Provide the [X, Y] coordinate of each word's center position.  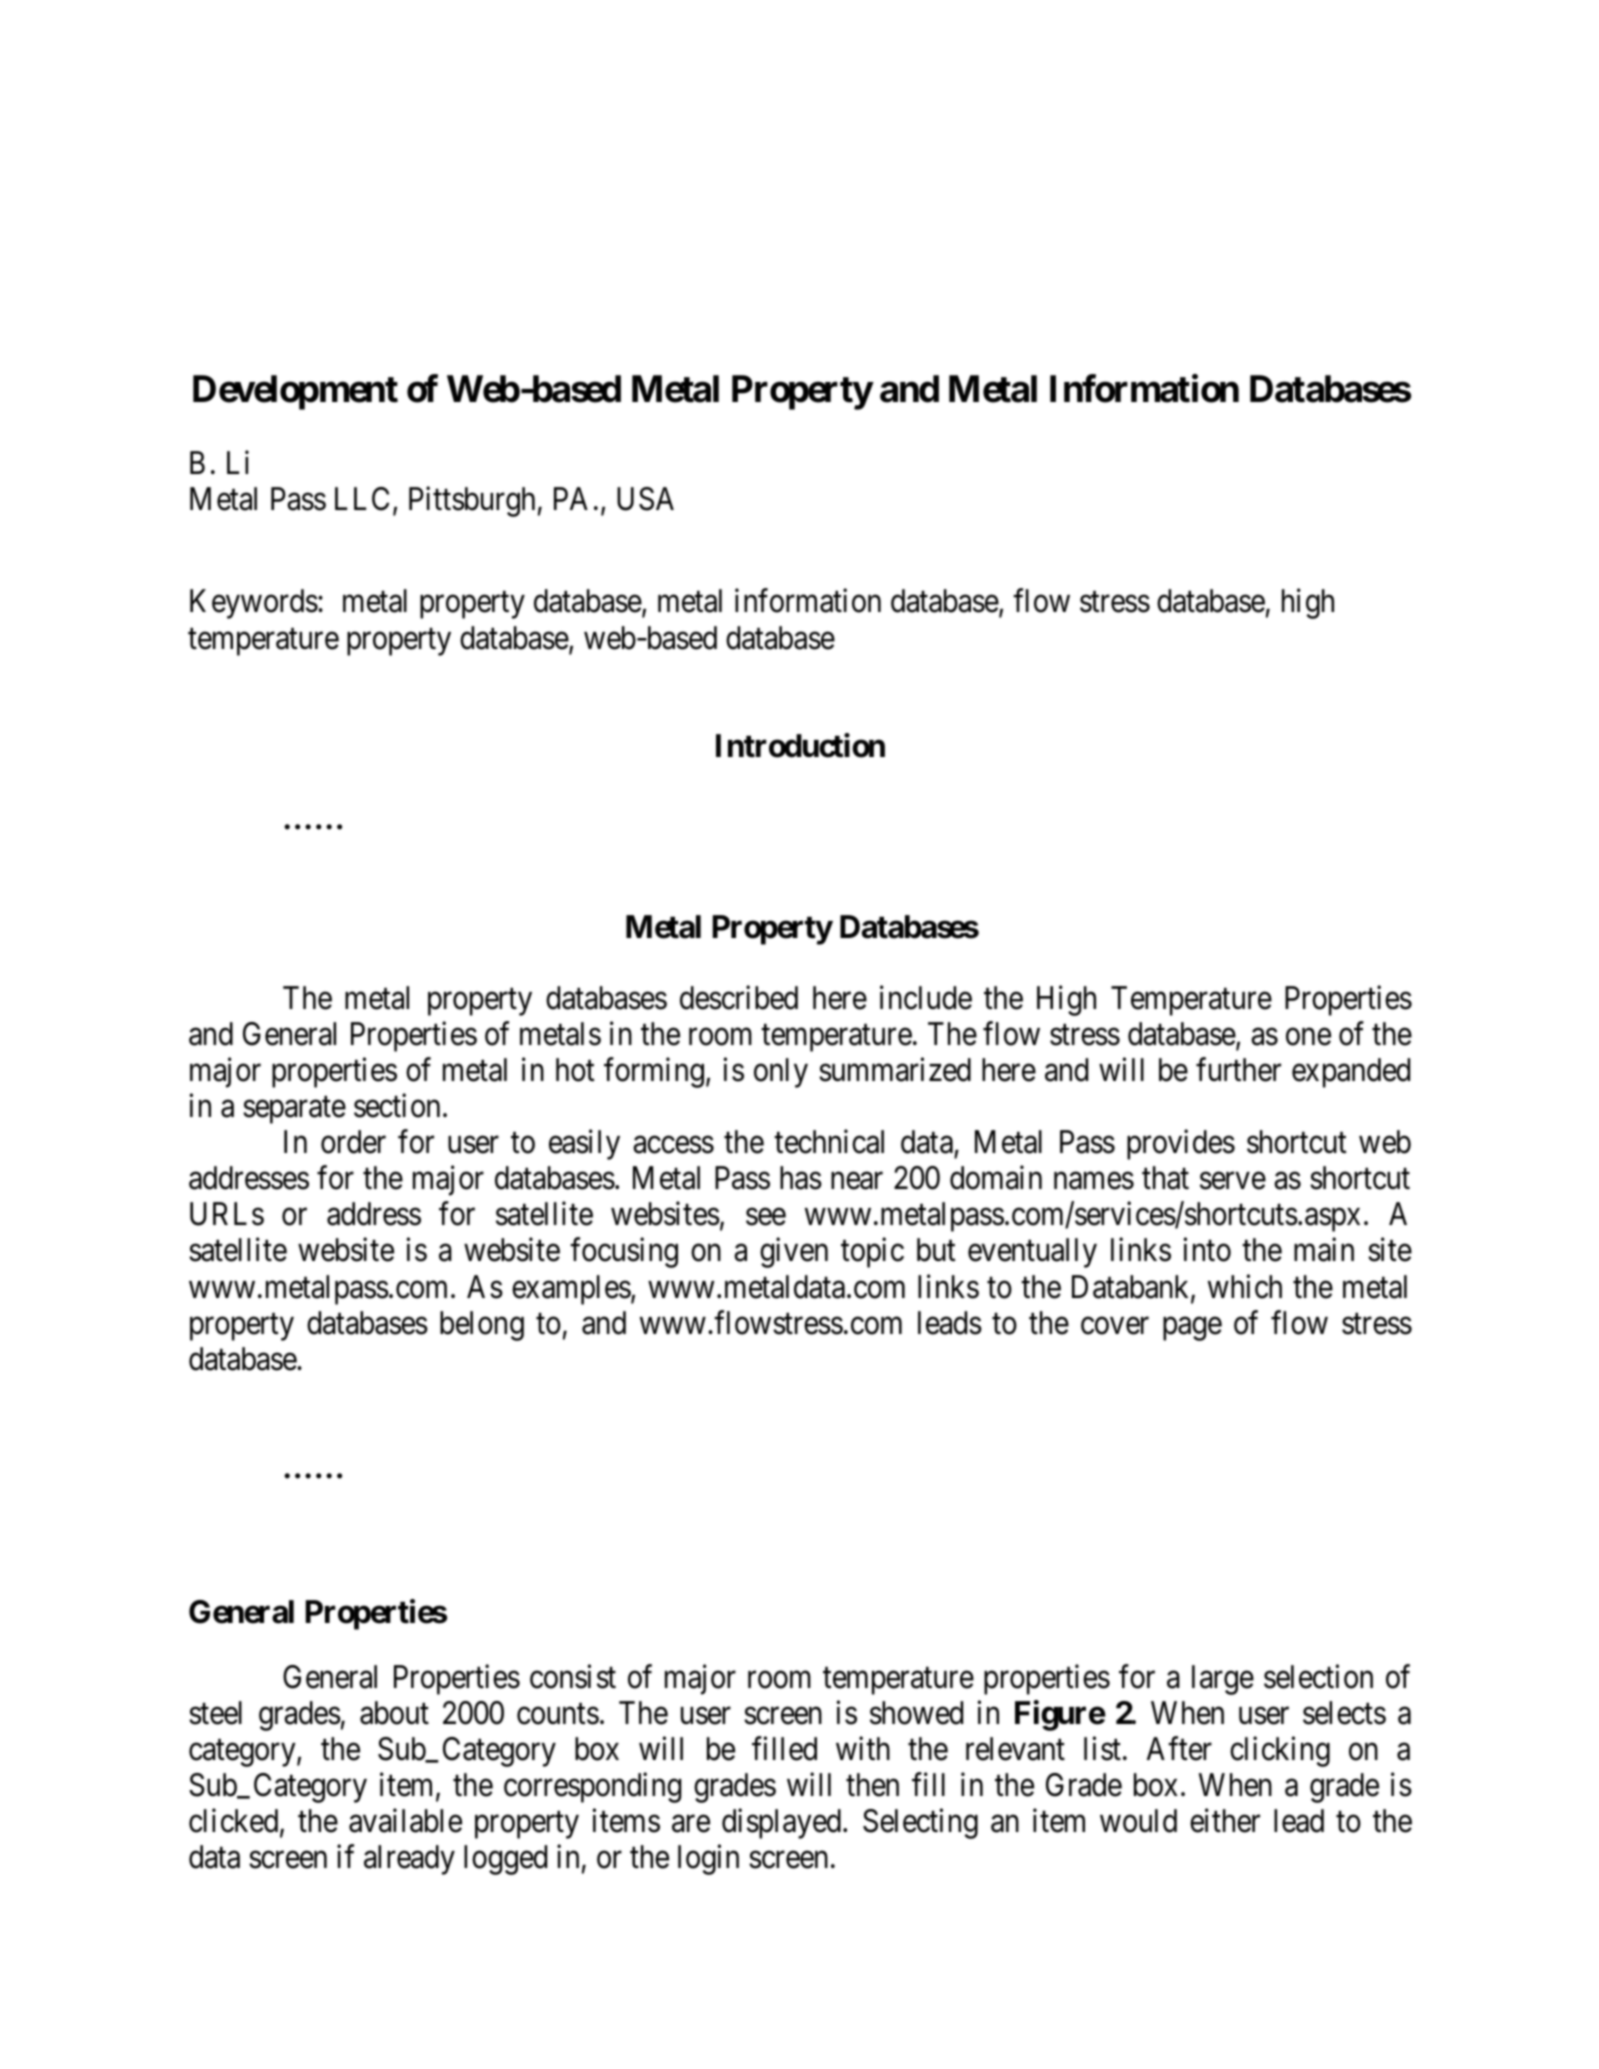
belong [482, 1326]
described [739, 998]
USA [645, 499]
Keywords [254, 604]
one [1308, 1037]
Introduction [800, 746]
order [353, 1142]
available [405, 1821]
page [1192, 1329]
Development [295, 392]
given [794, 1253]
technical [829, 1142]
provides [1181, 1145]
